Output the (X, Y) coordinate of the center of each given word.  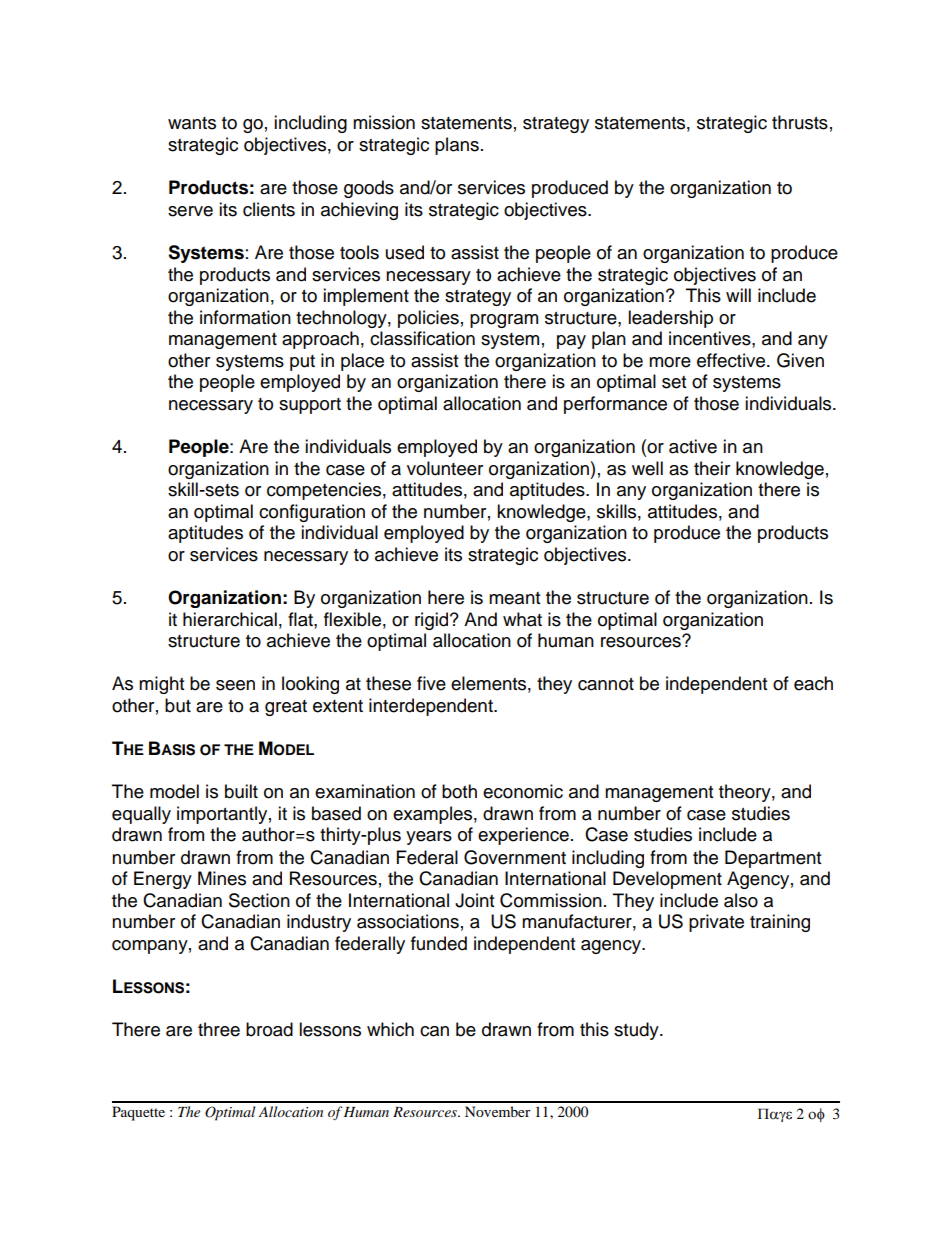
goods (369, 189)
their (712, 468)
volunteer (445, 468)
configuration (312, 513)
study (637, 1031)
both (459, 791)
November (498, 1111)
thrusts (800, 122)
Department (773, 859)
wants (192, 123)
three (219, 1029)
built (241, 791)
